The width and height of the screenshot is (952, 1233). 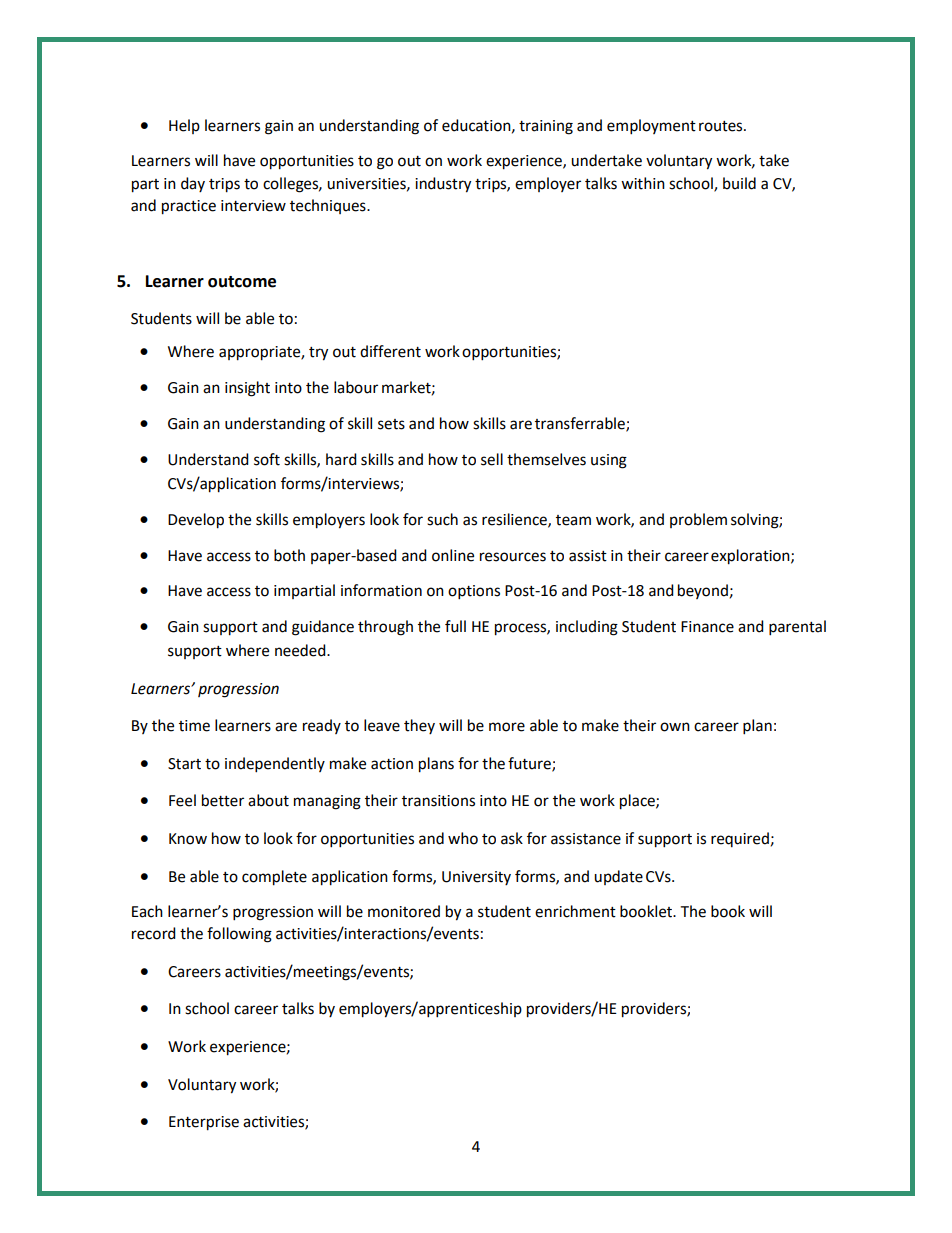 What do you see at coordinates (301, 650) in the screenshot?
I see `needed` at bounding box center [301, 650].
